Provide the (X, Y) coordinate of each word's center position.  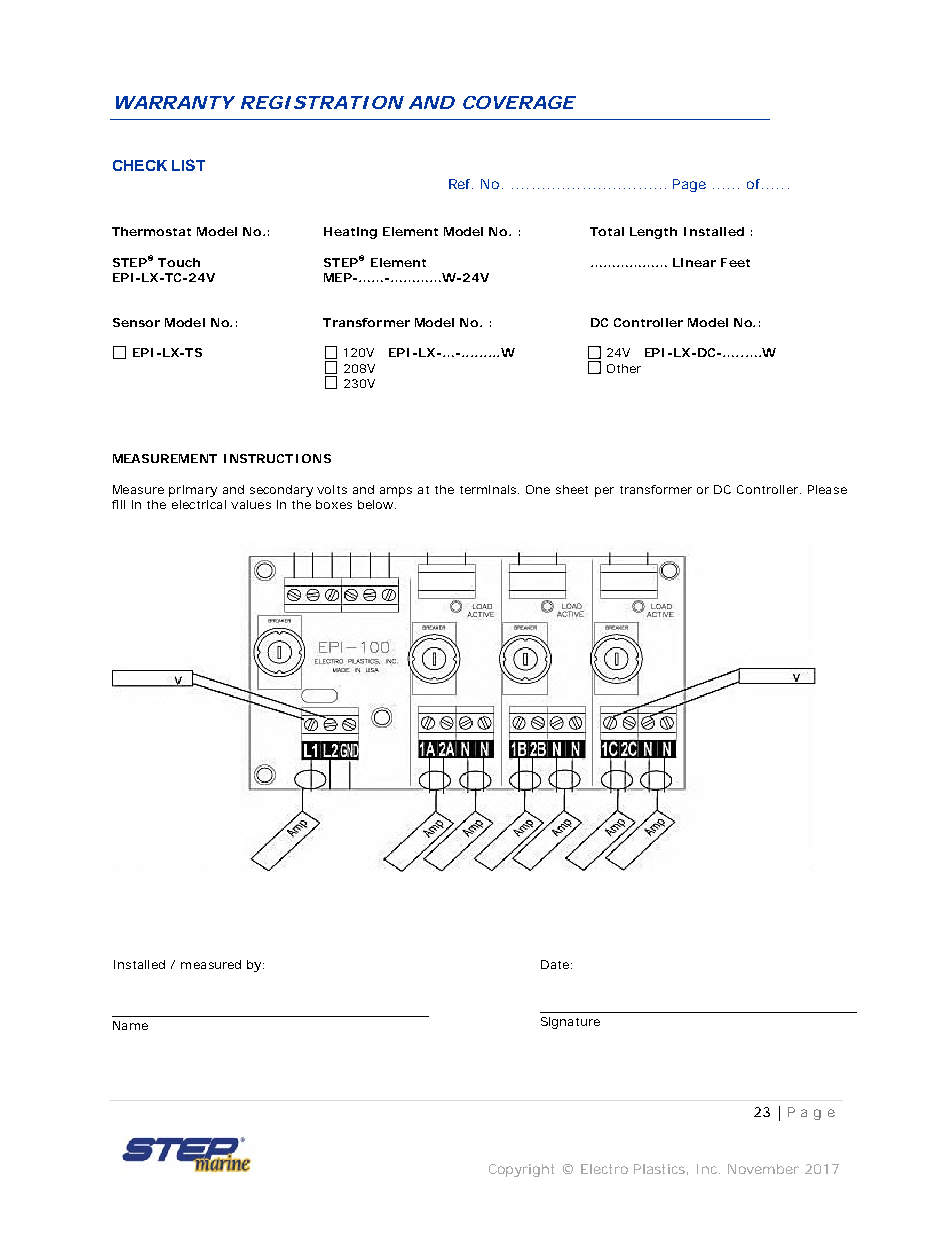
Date (556, 964)
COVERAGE (518, 102)
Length (653, 233)
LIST (188, 165)
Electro (604, 1169)
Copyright (521, 1170)
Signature (570, 1023)
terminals (489, 489)
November (763, 1169)
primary (193, 491)
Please (827, 489)
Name (130, 1025)
